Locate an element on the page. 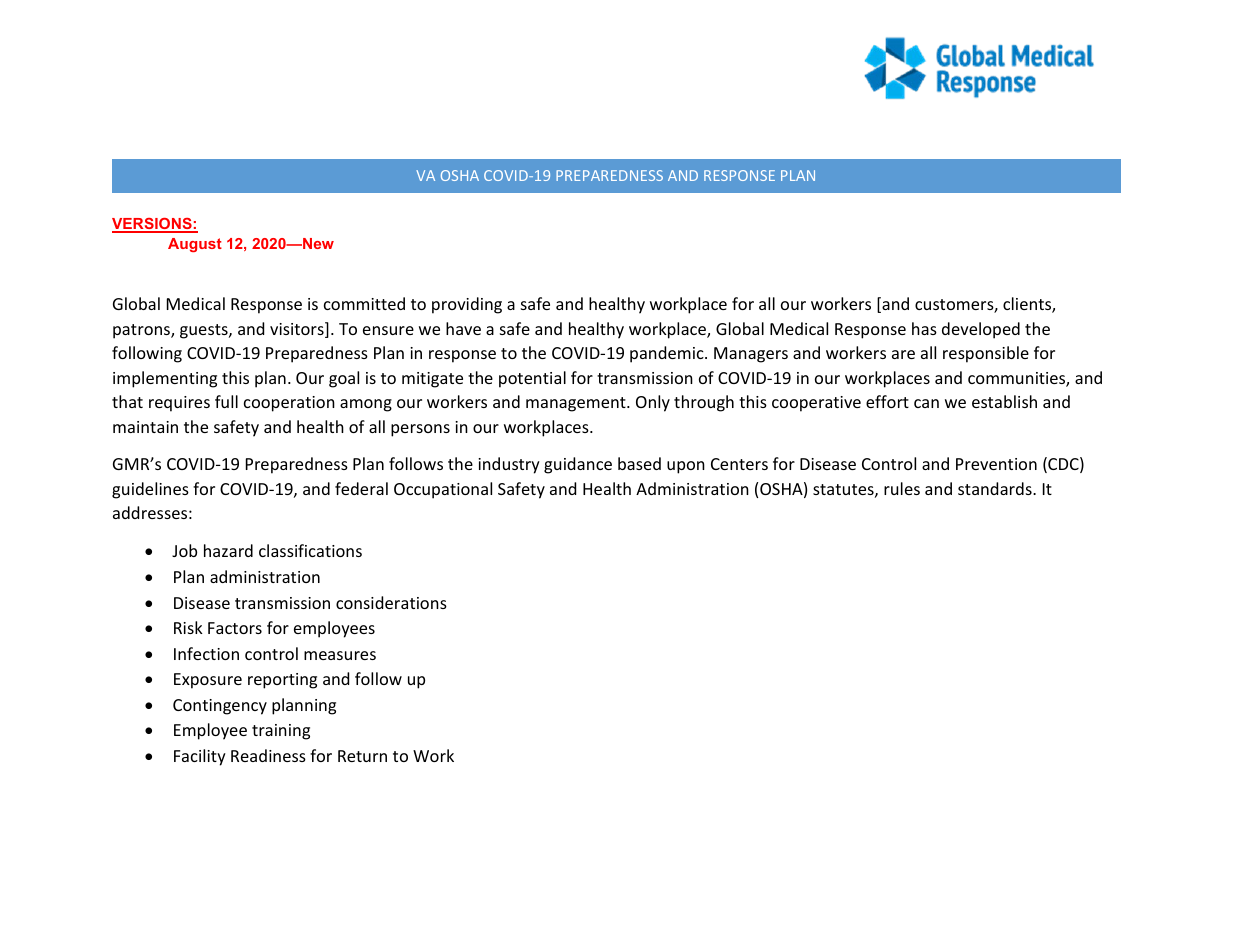  providing is located at coordinates (467, 305).
